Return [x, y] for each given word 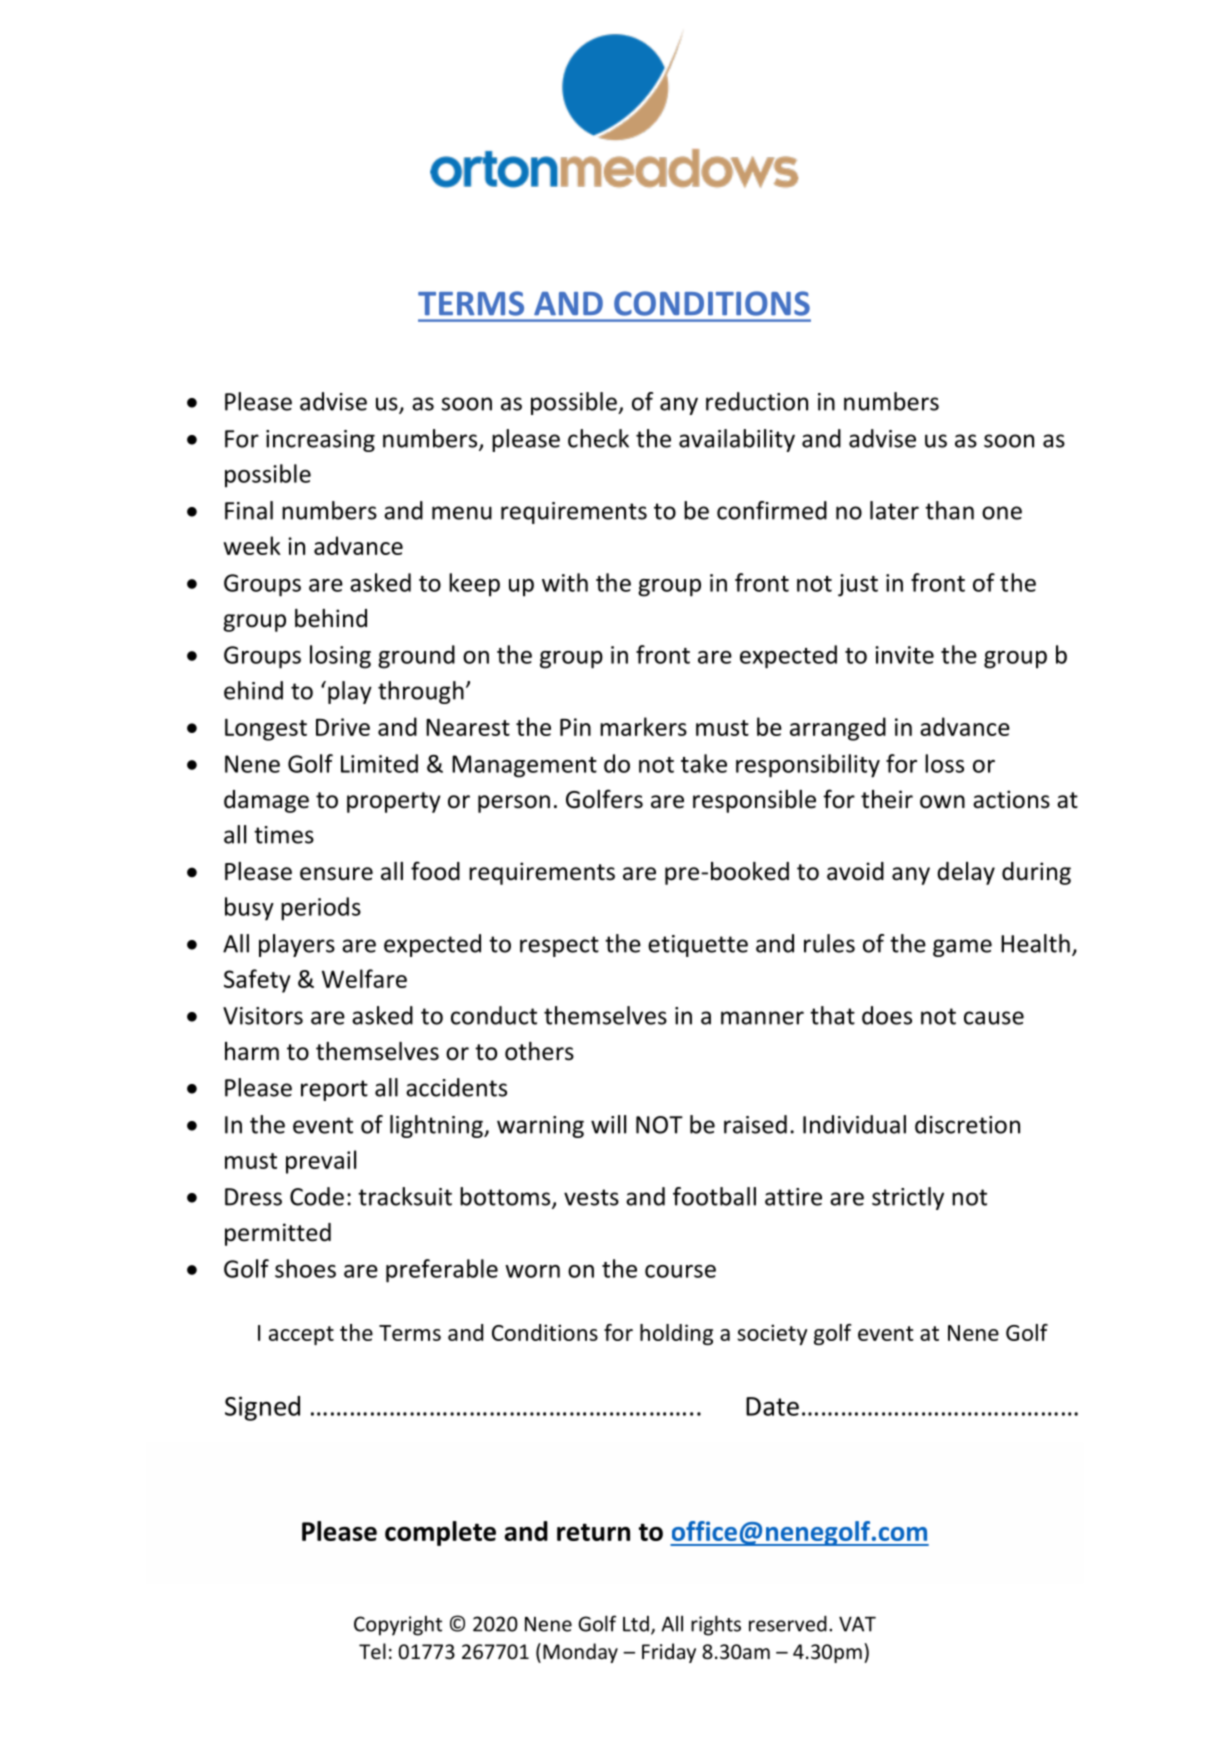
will [608, 1124]
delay [966, 873]
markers [643, 726]
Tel [372, 1651]
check [598, 438]
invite [904, 655]
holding [676, 1334]
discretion [967, 1124]
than [949, 510]
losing [340, 657]
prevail [321, 1162]
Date [772, 1406]
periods [321, 909]
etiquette [698, 946]
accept [301, 1335]
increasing [320, 441]
